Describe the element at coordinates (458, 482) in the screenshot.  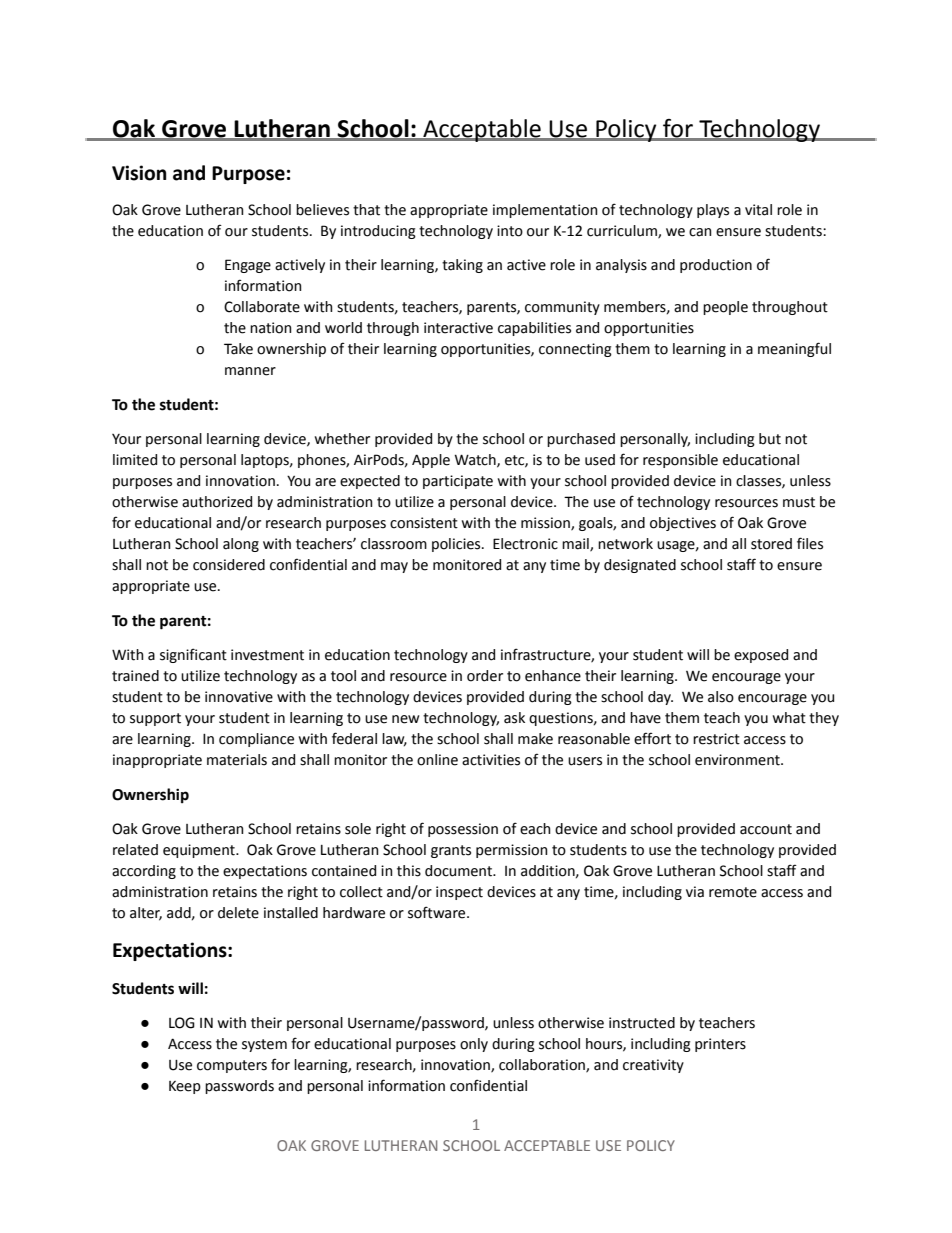
I see `participate` at that location.
